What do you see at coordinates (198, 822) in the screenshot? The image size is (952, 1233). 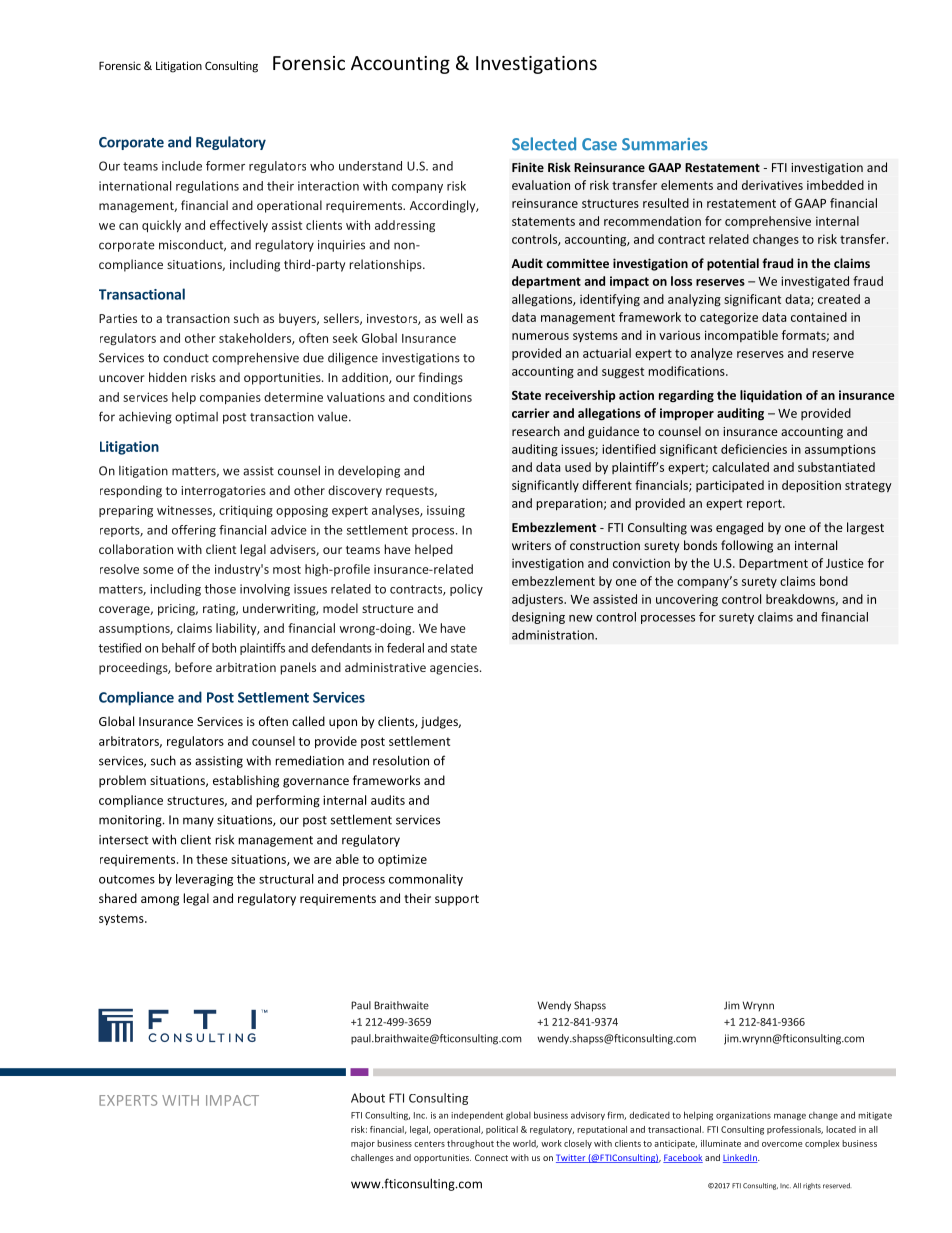 I see `many` at bounding box center [198, 822].
